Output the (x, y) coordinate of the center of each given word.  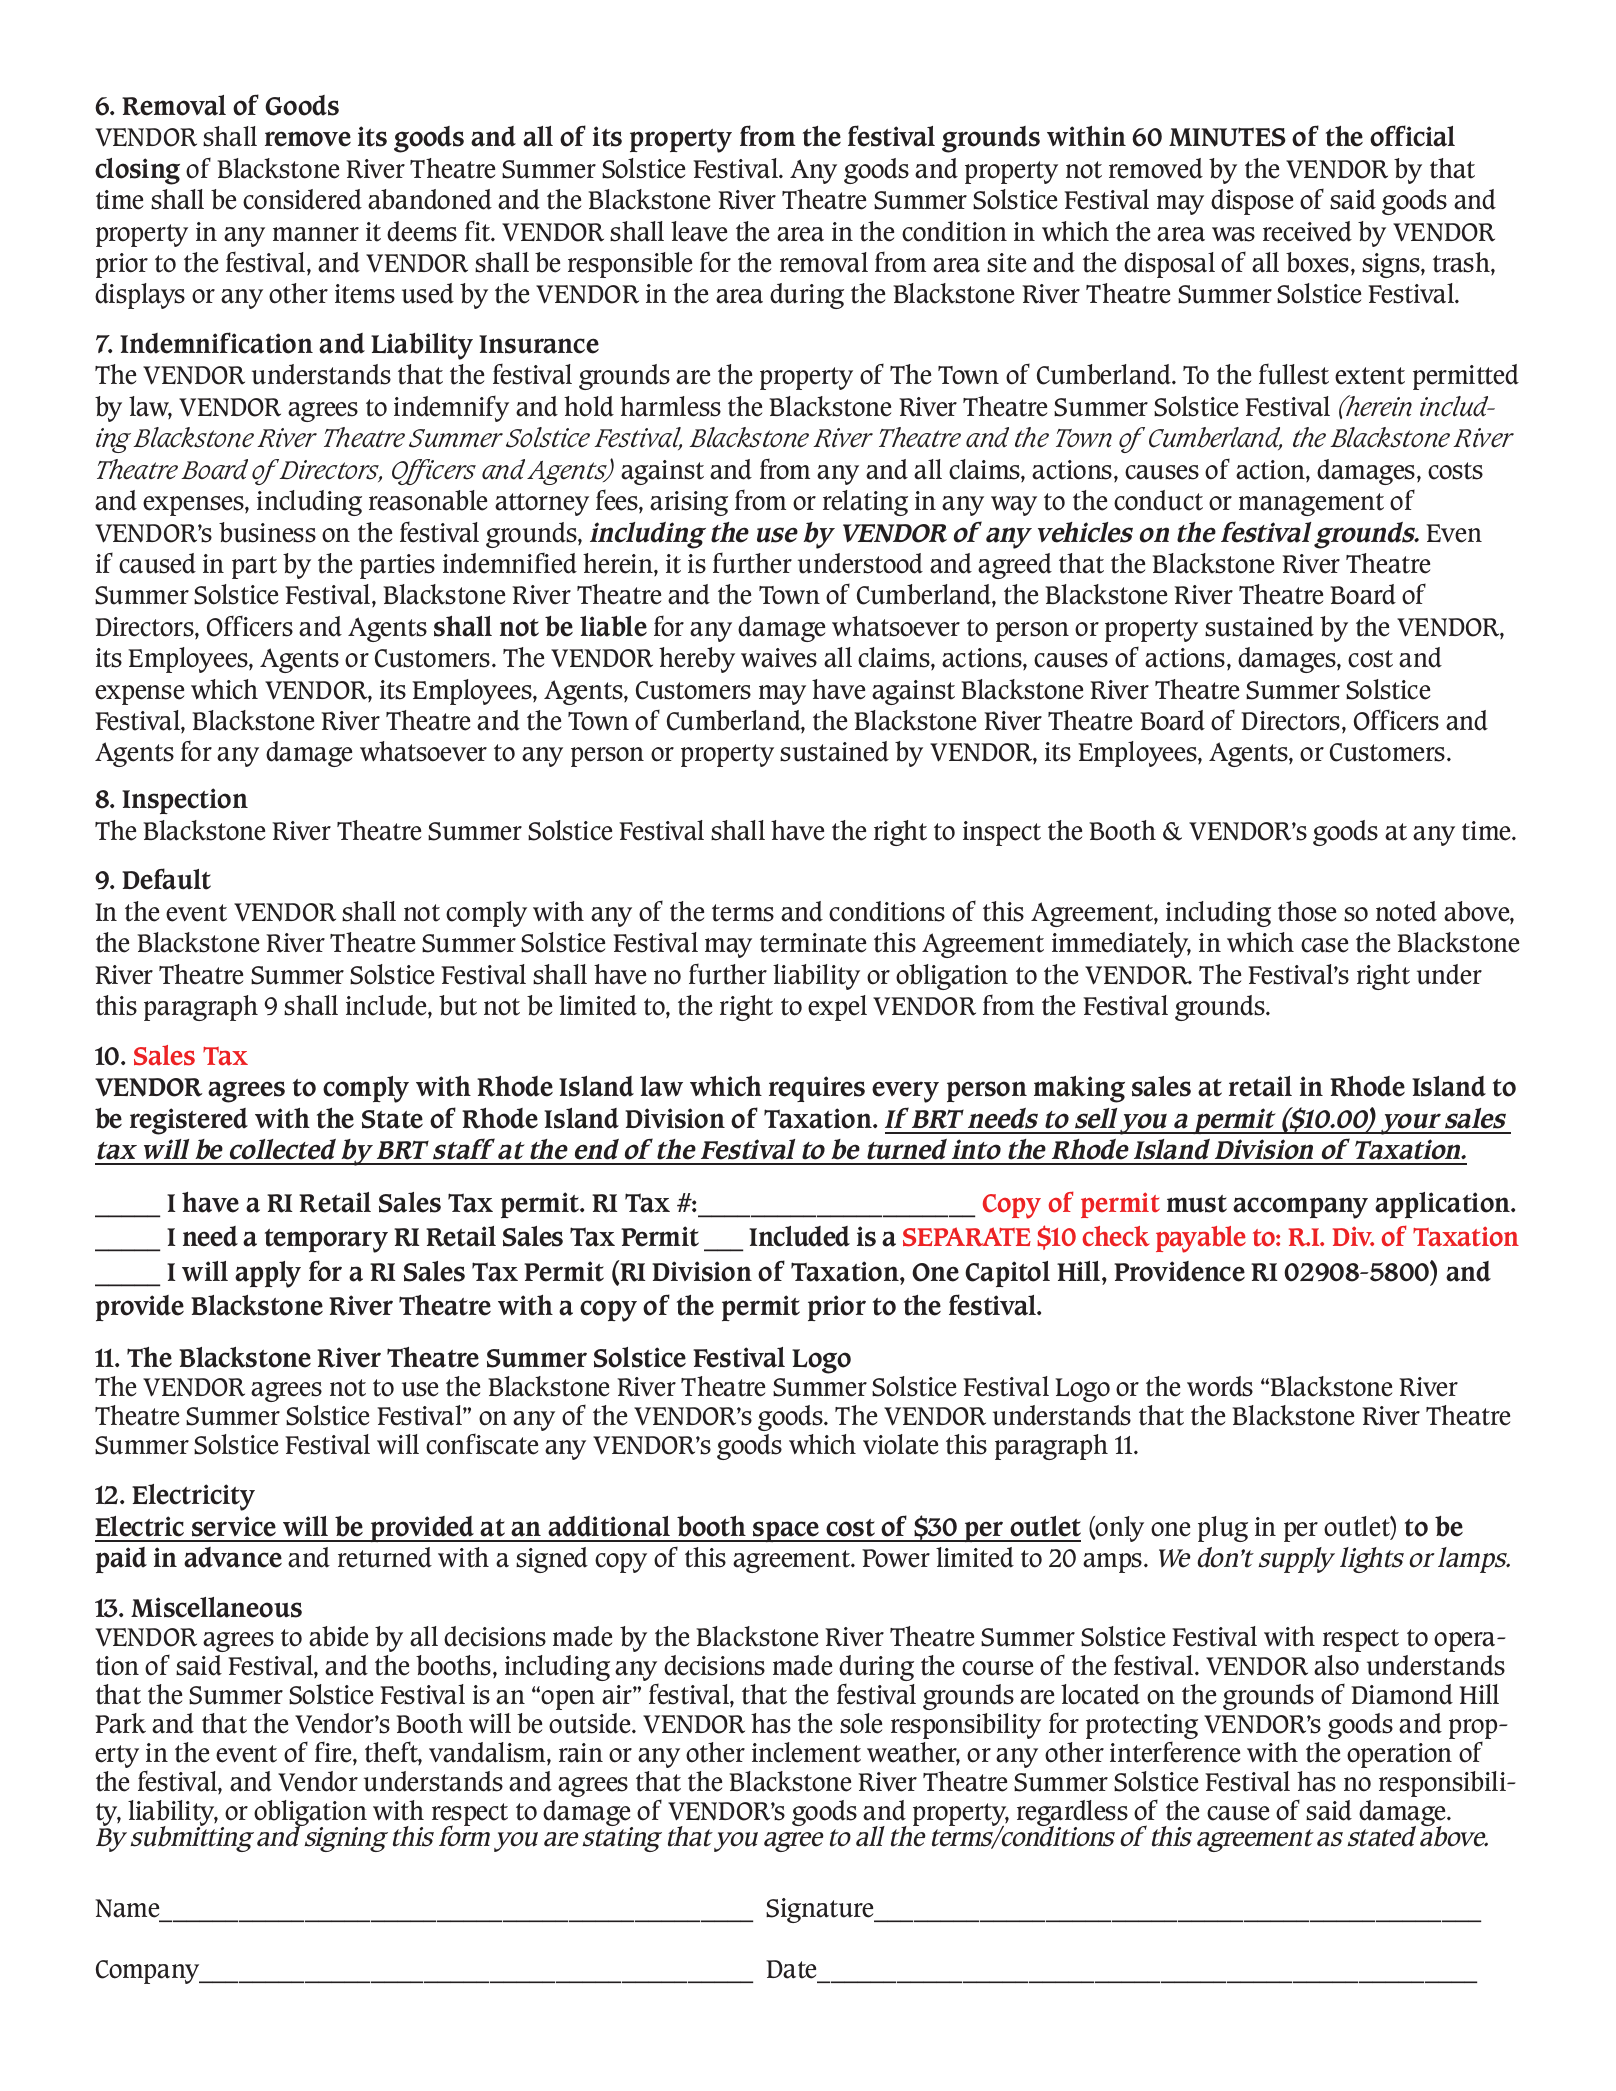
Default (166, 879)
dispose (1252, 202)
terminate (813, 943)
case (1324, 945)
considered (302, 199)
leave (699, 231)
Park (120, 1723)
